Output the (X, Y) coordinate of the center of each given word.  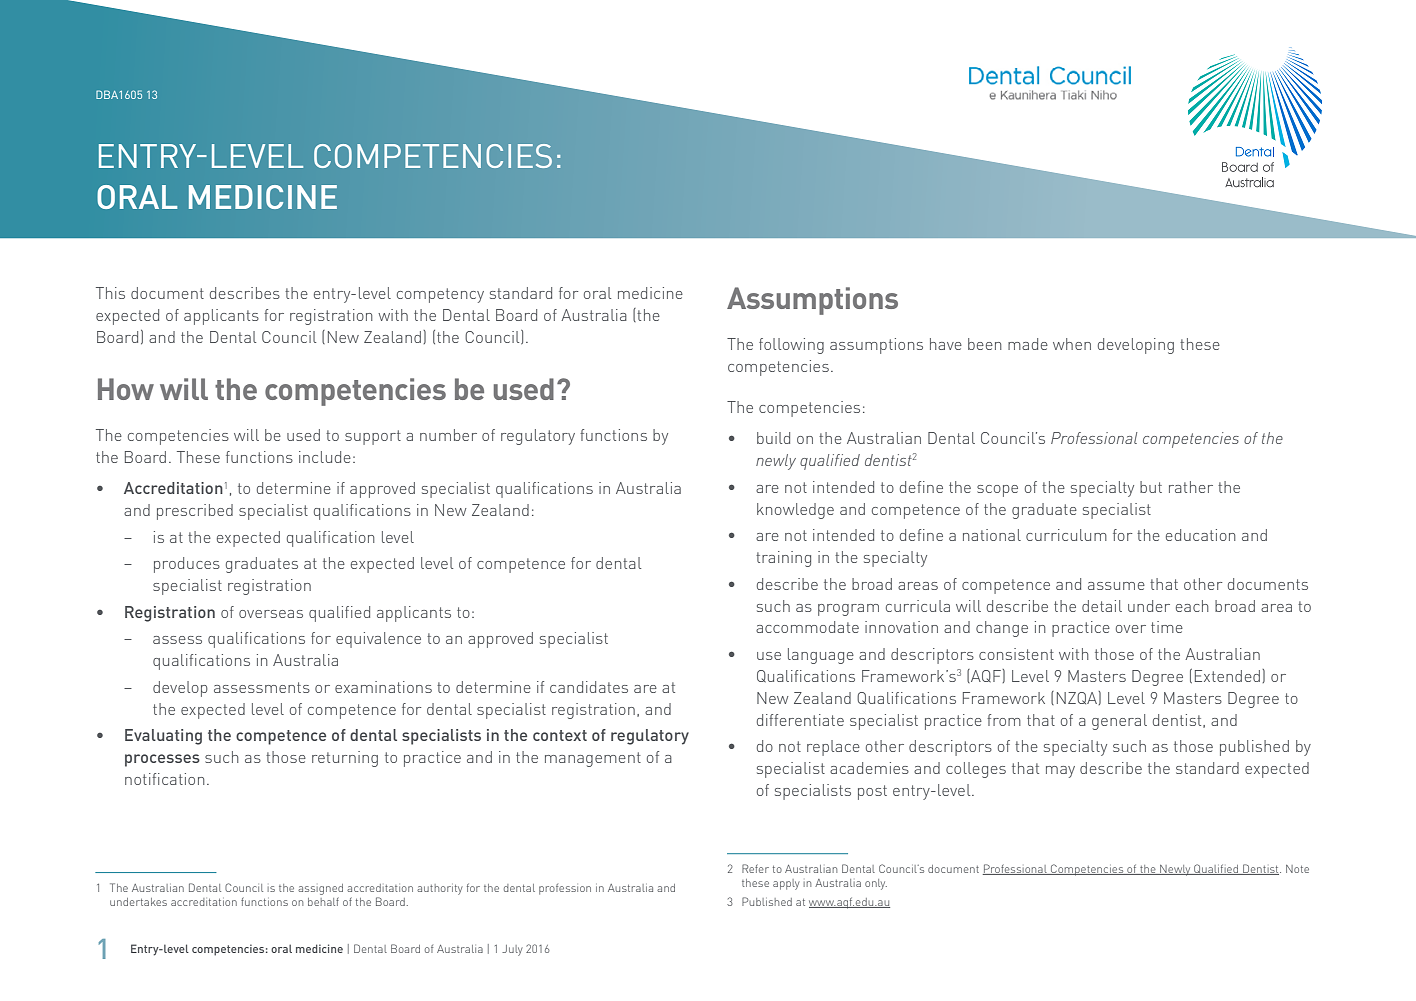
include (325, 457)
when (1072, 344)
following (791, 346)
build (773, 438)
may (1060, 772)
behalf (323, 901)
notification (165, 779)
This (110, 293)
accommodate (807, 627)
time (1167, 627)
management (593, 759)
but (1151, 487)
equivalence (378, 640)
